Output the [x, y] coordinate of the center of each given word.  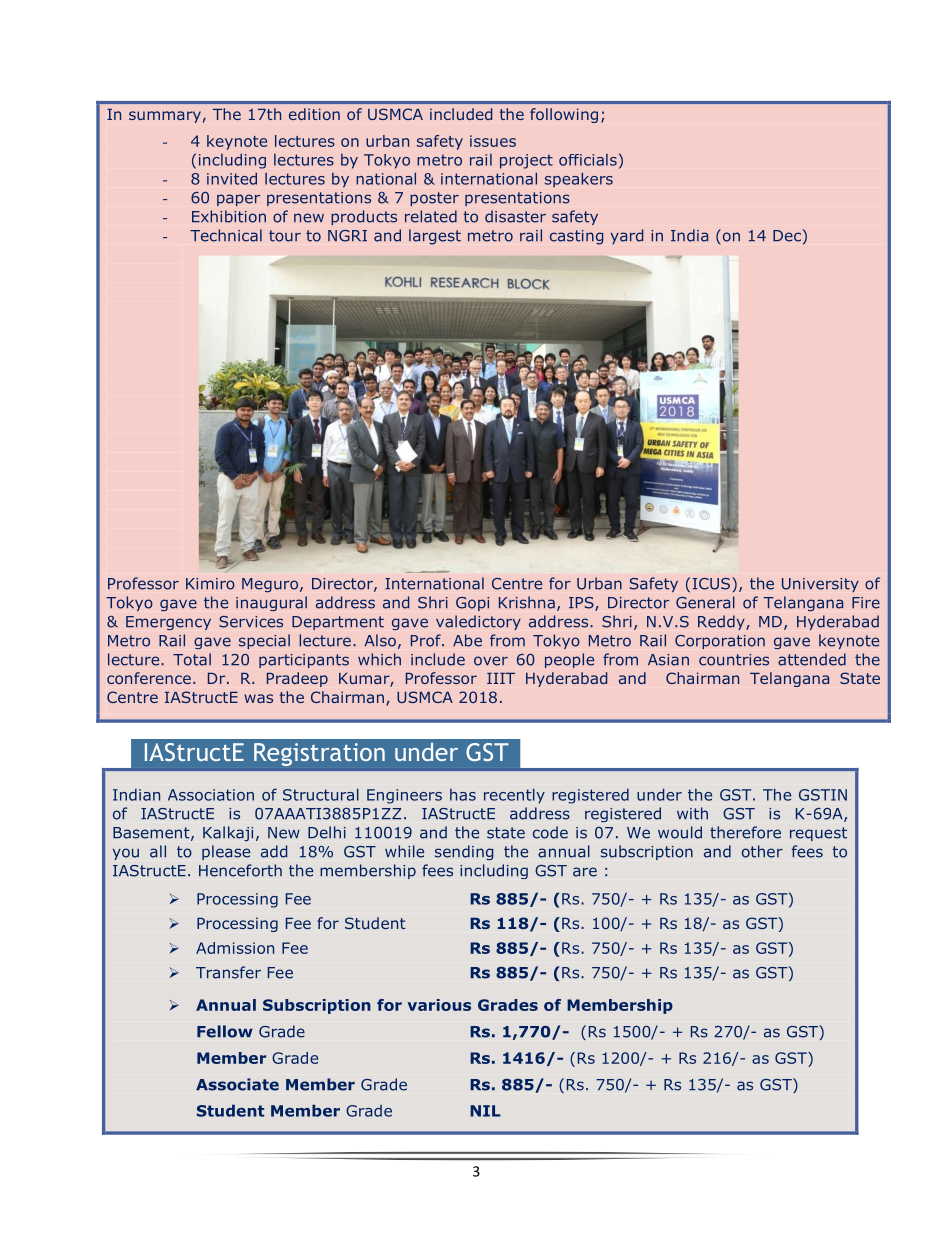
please [226, 852]
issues [493, 141]
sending [464, 852]
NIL [485, 1111]
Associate [237, 1084]
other [762, 851]
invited [232, 178]
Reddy [722, 622]
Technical [226, 235]
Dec [787, 236]
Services [251, 622]
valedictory [478, 622]
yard [627, 237]
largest [435, 237]
